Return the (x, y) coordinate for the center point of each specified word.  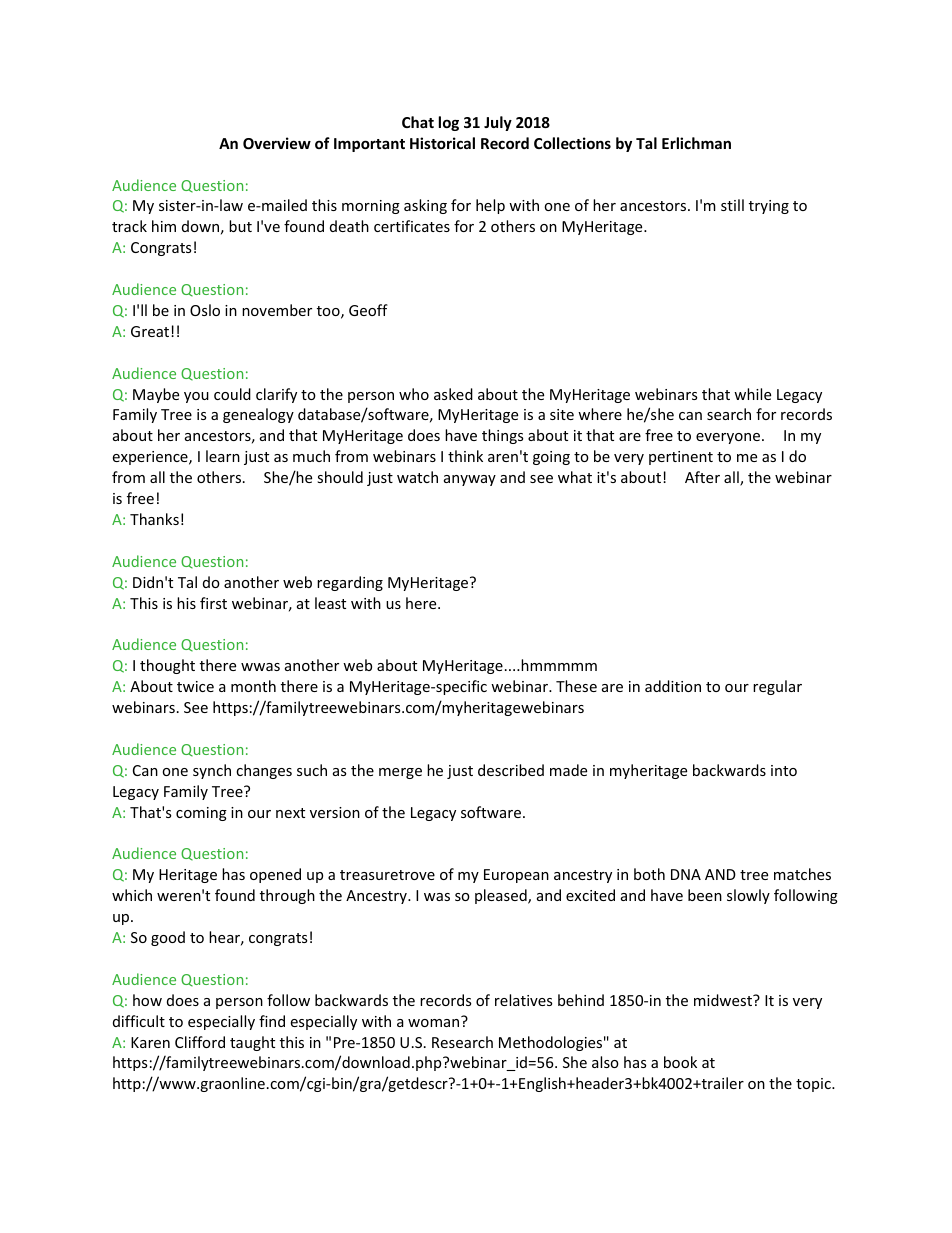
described (511, 770)
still (732, 205)
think (465, 456)
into (784, 770)
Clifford (200, 1042)
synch (212, 771)
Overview (277, 143)
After (702, 477)
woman (433, 1023)
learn (223, 456)
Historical (442, 143)
